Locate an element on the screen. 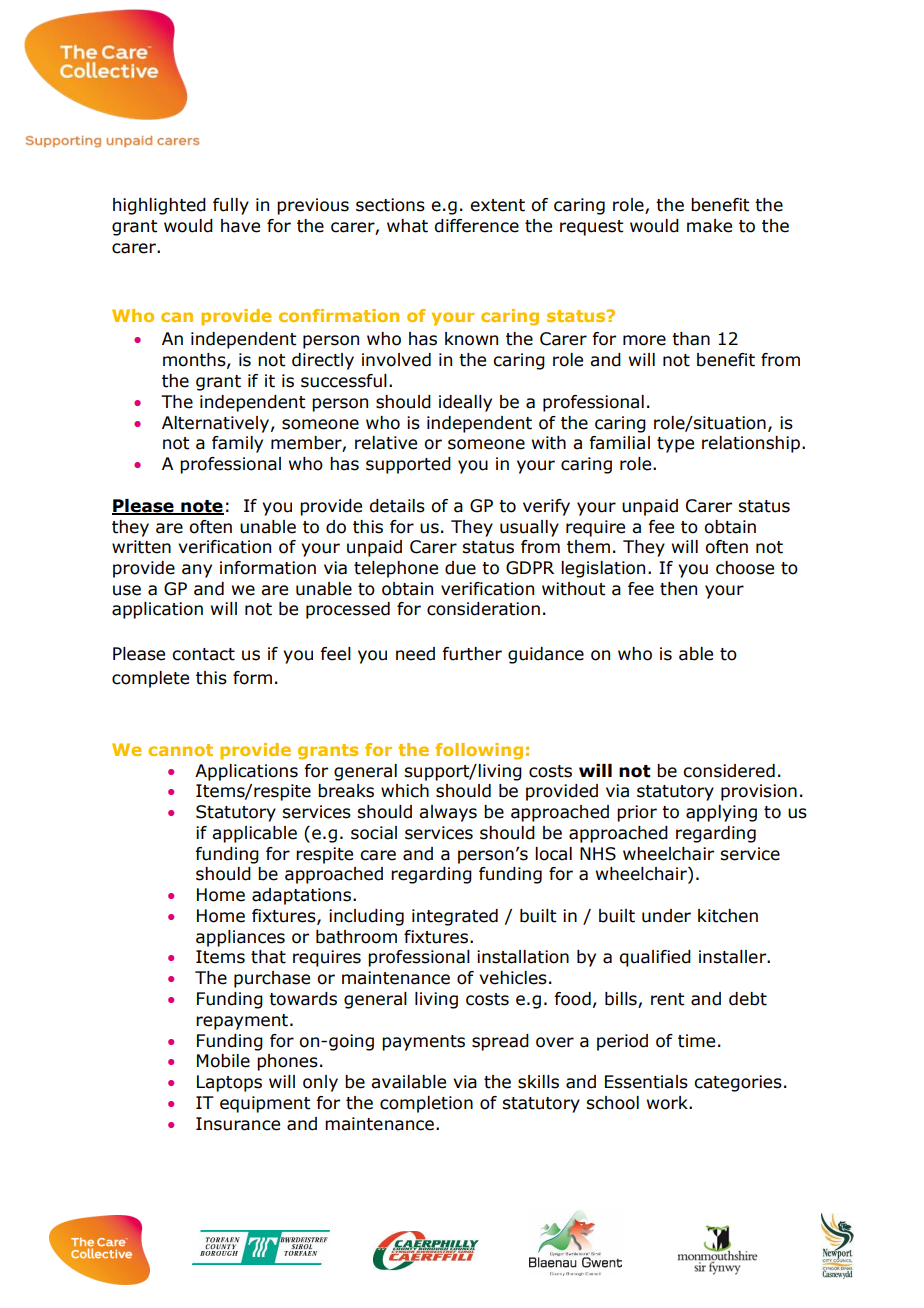 The width and height of the screenshot is (924, 1308). work is located at coordinates (668, 1103).
